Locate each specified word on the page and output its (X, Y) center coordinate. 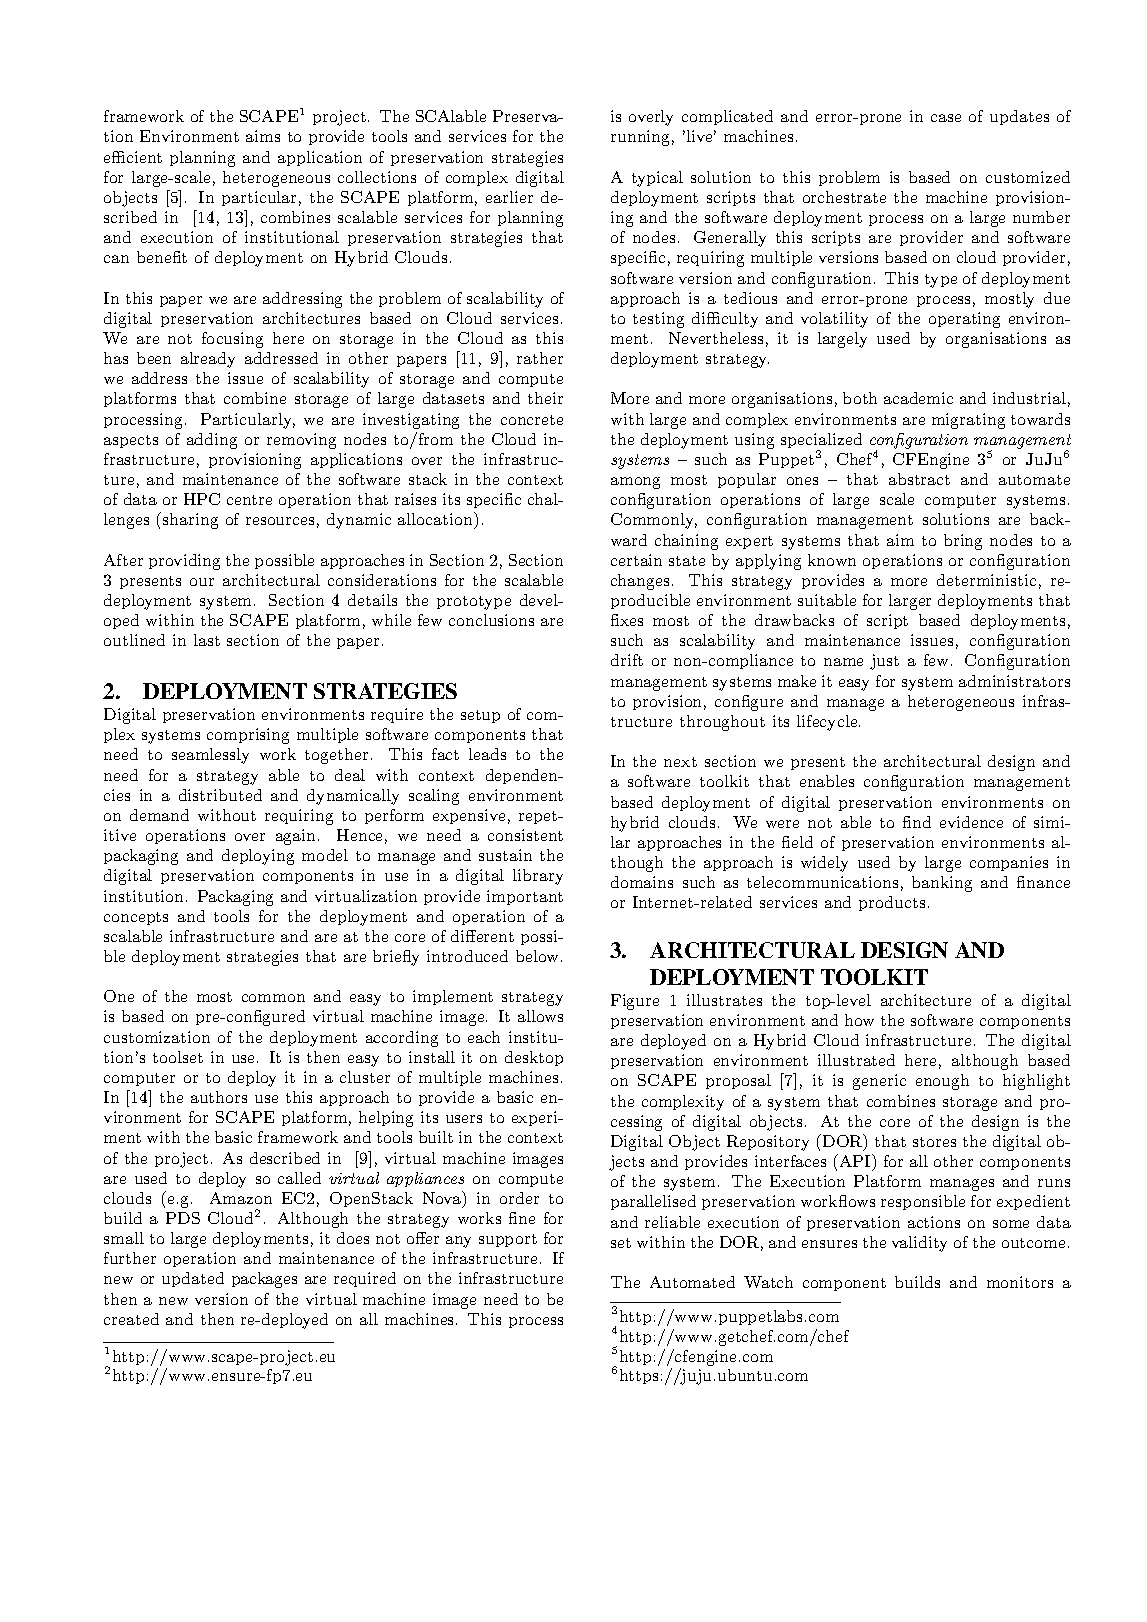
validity (919, 1244)
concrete (532, 420)
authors (219, 1097)
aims (263, 136)
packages (264, 1280)
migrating (968, 421)
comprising (248, 736)
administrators (1014, 681)
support (508, 1240)
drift (627, 660)
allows (540, 1016)
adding (212, 441)
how (859, 1020)
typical (657, 179)
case (946, 118)
